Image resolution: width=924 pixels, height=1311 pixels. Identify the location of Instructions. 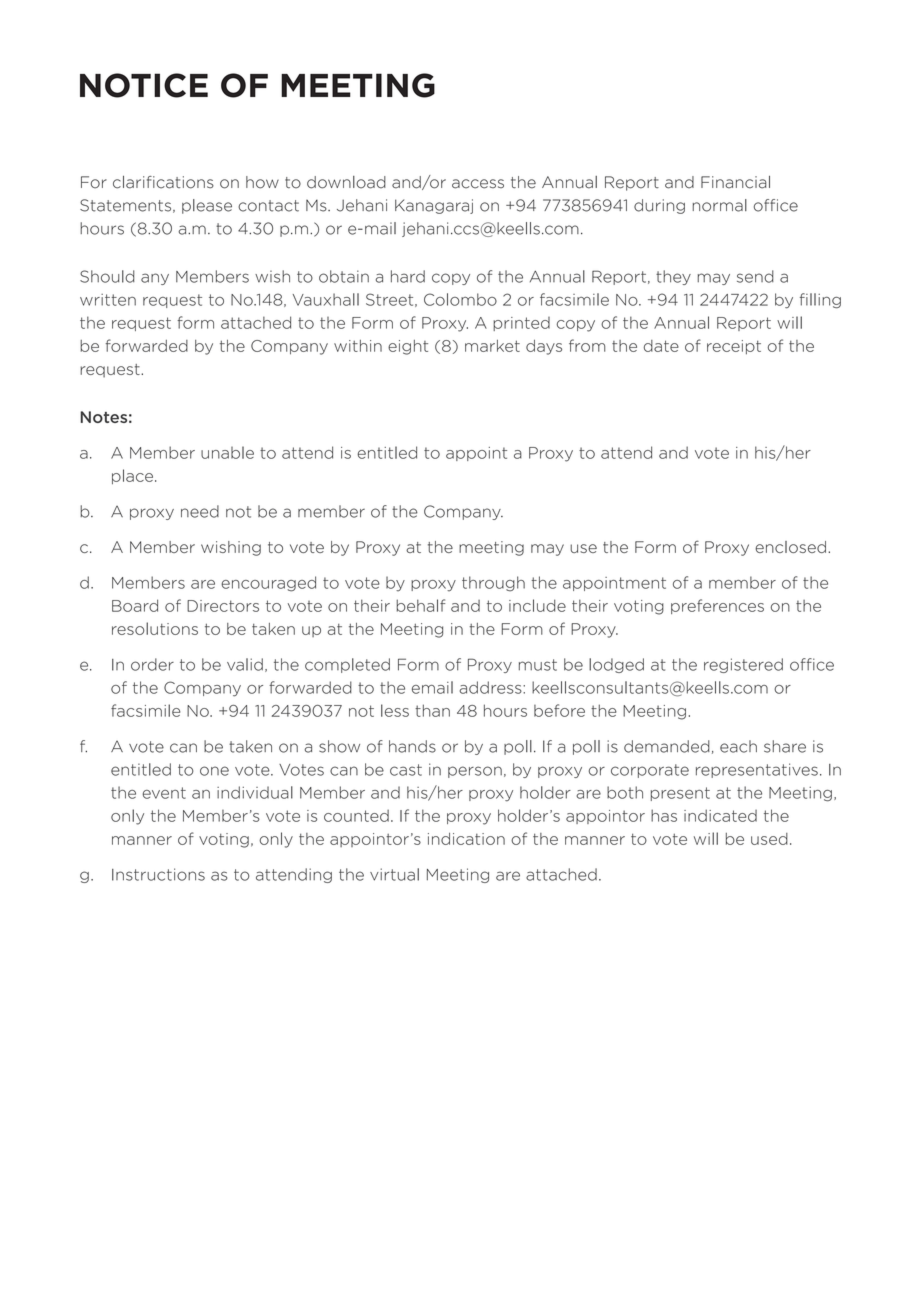
(158, 874).
